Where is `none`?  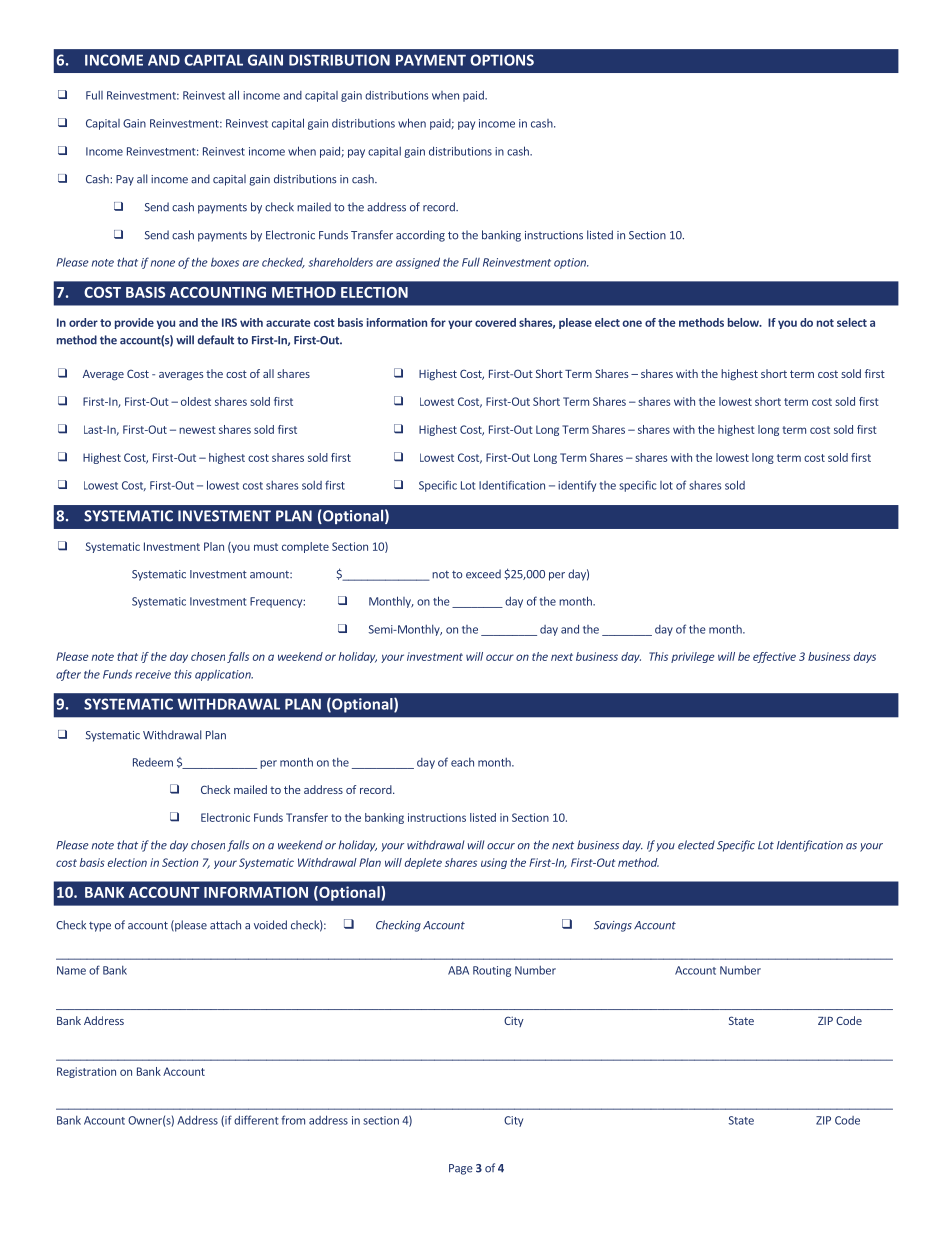
none is located at coordinates (163, 263).
